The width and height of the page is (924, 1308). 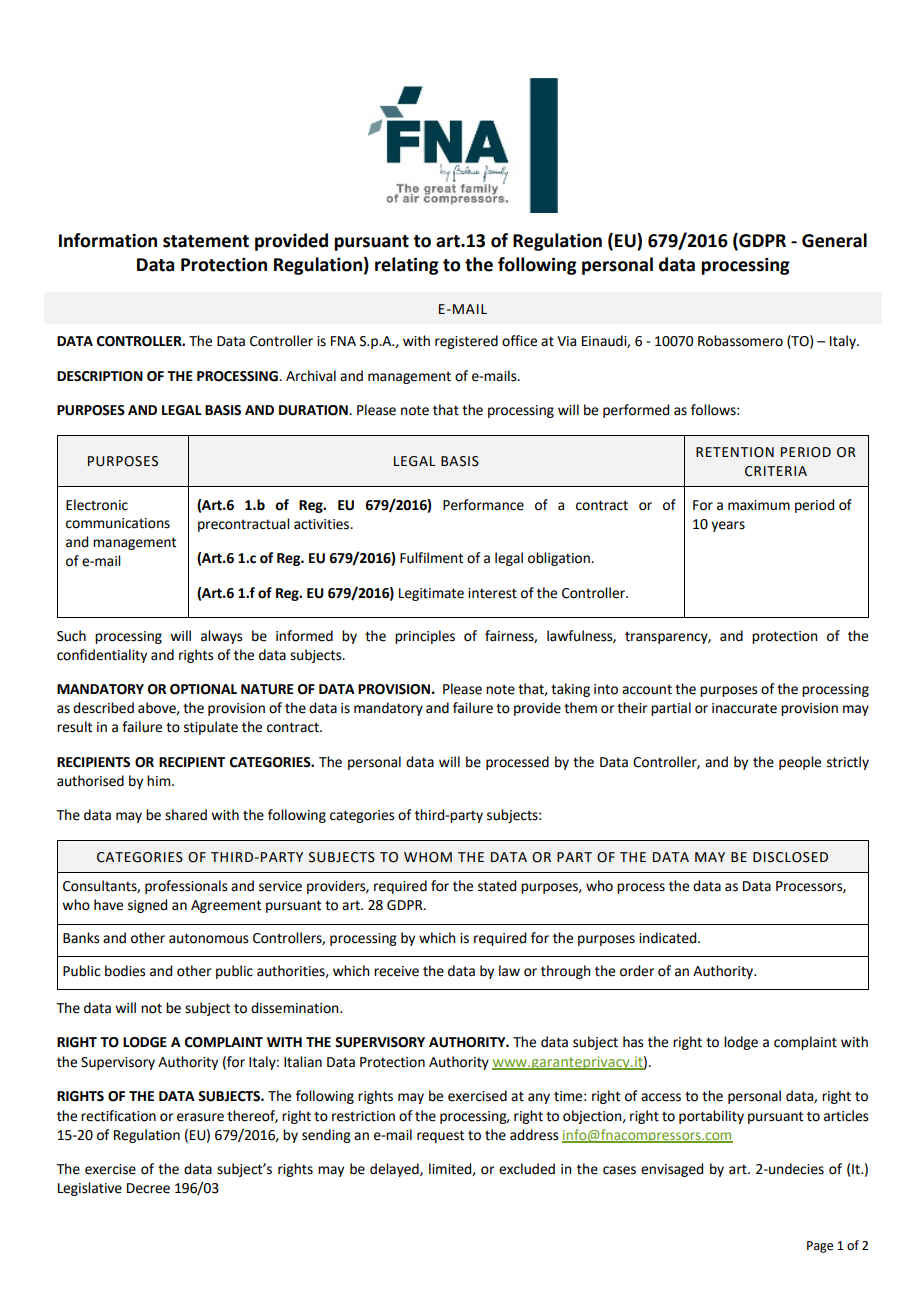 What do you see at coordinates (396, 971) in the page?
I see `receive` at bounding box center [396, 971].
